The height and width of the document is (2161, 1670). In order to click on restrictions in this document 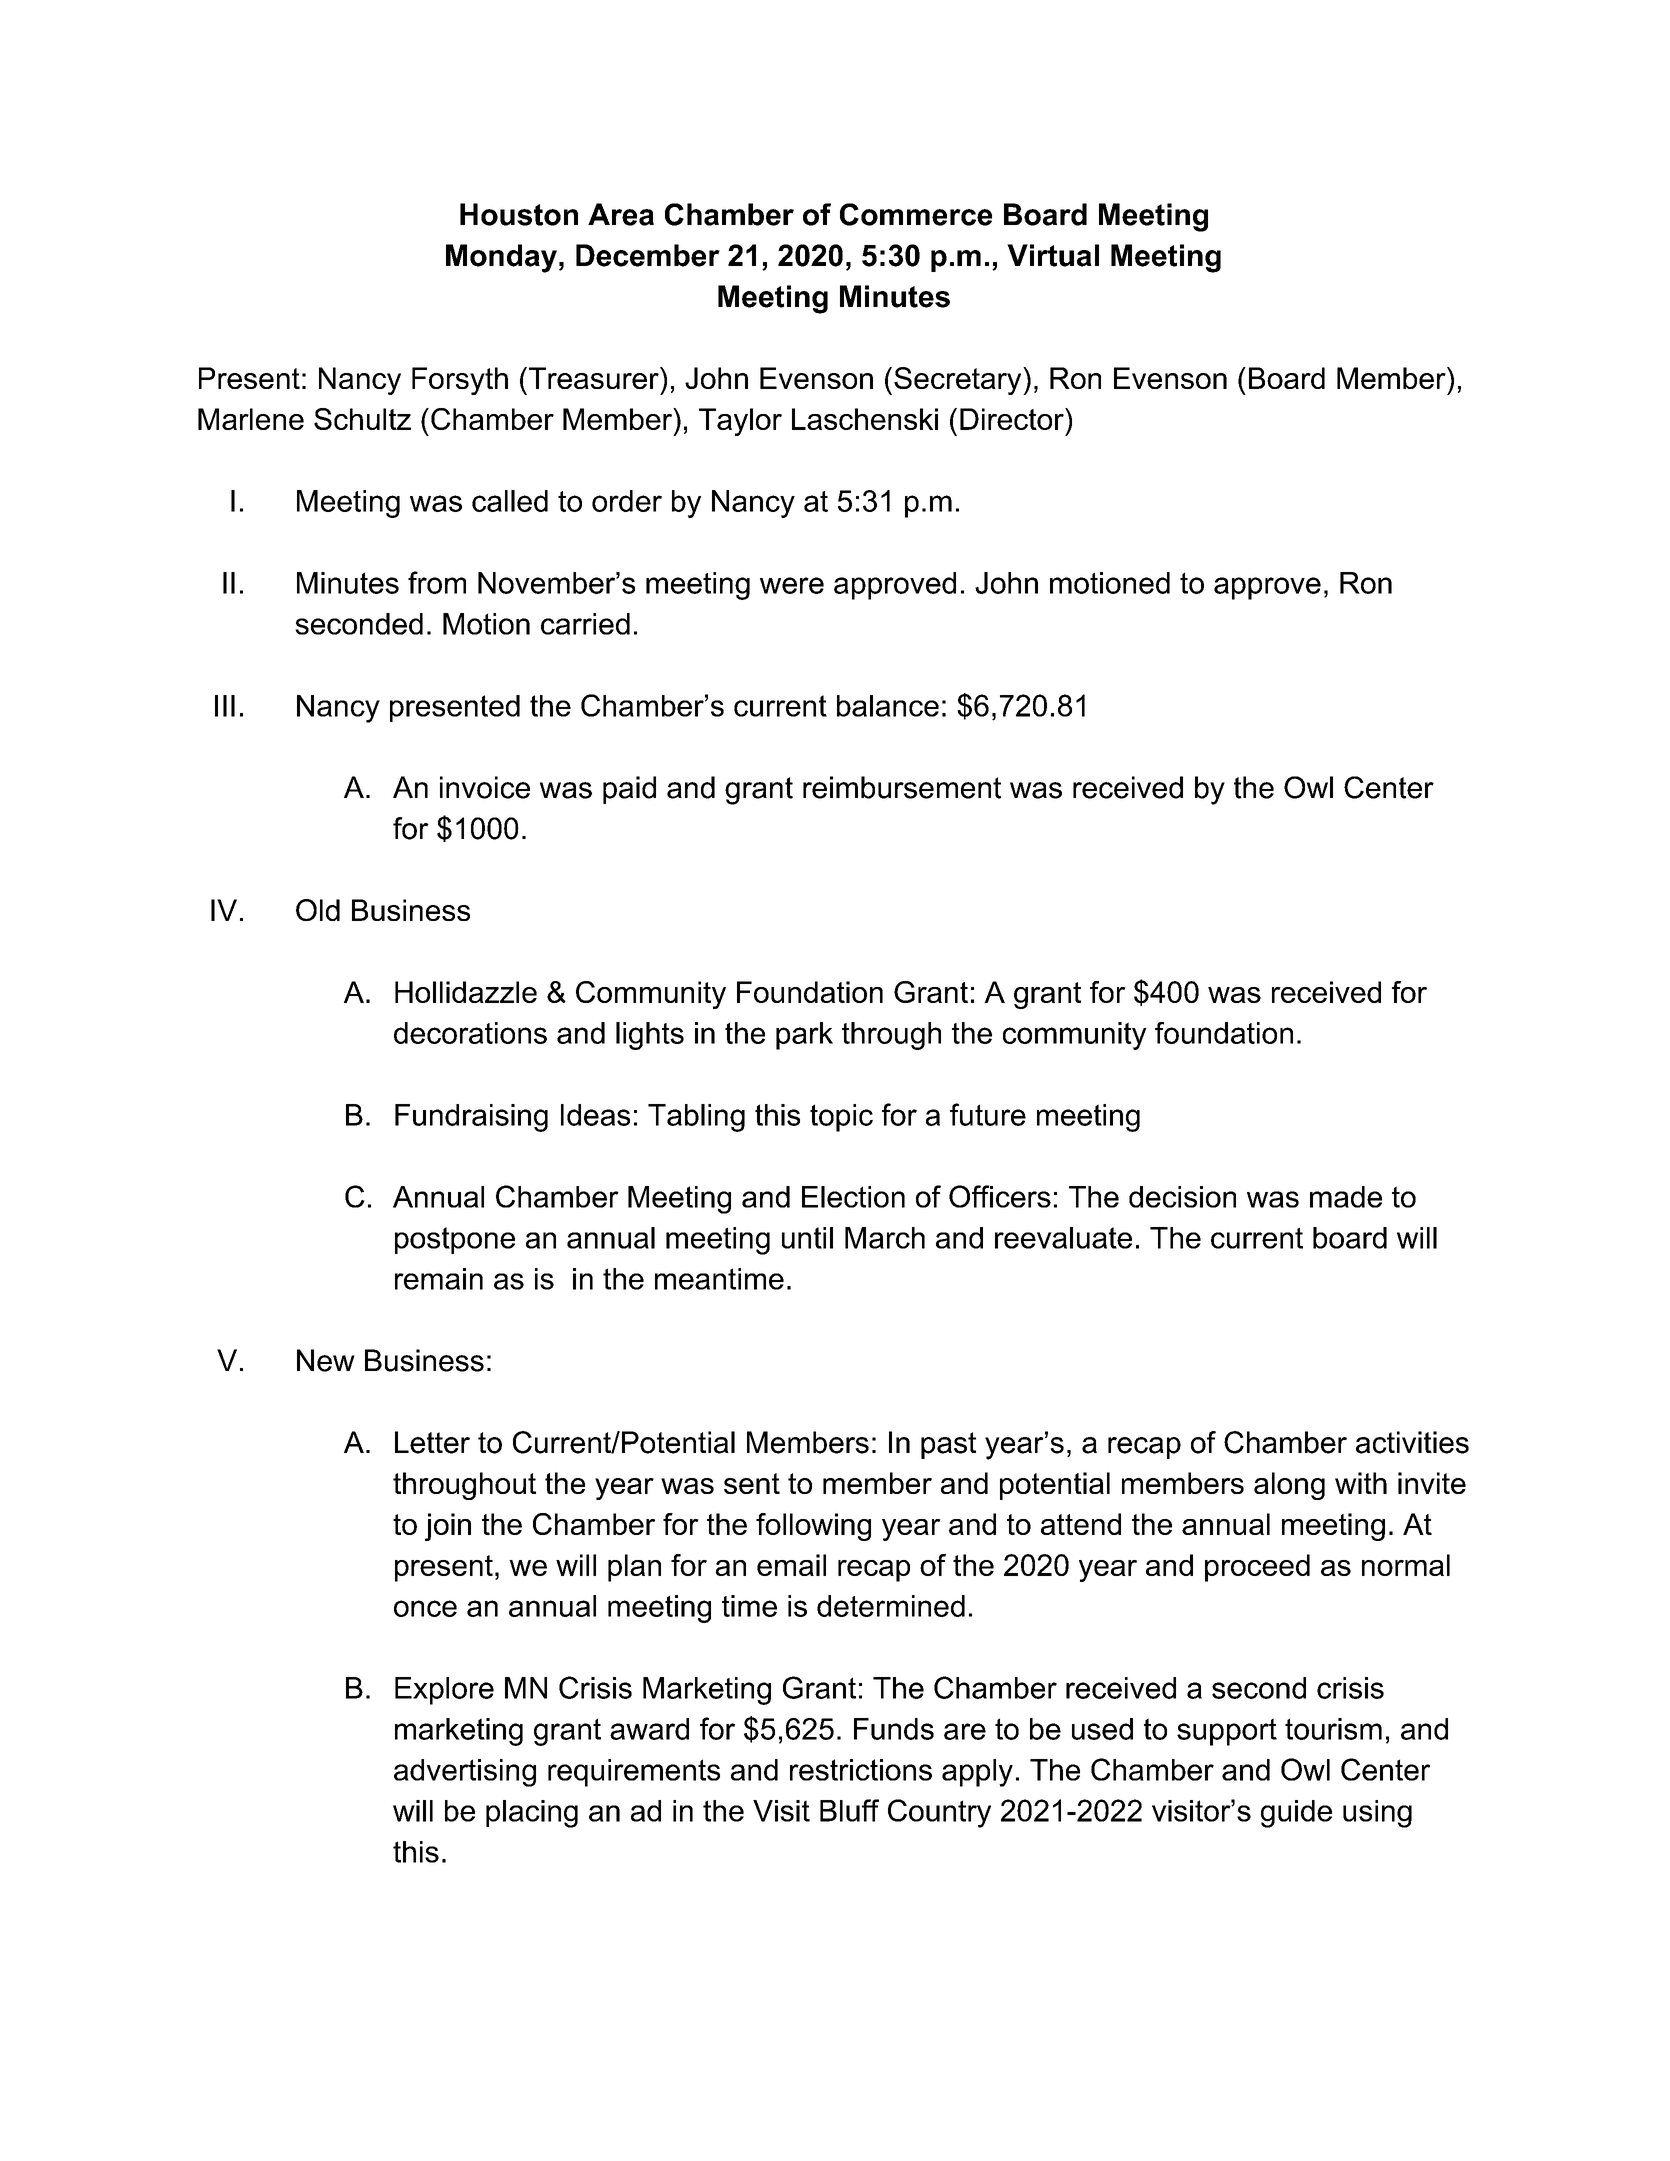, I will do `click(861, 1770)`.
